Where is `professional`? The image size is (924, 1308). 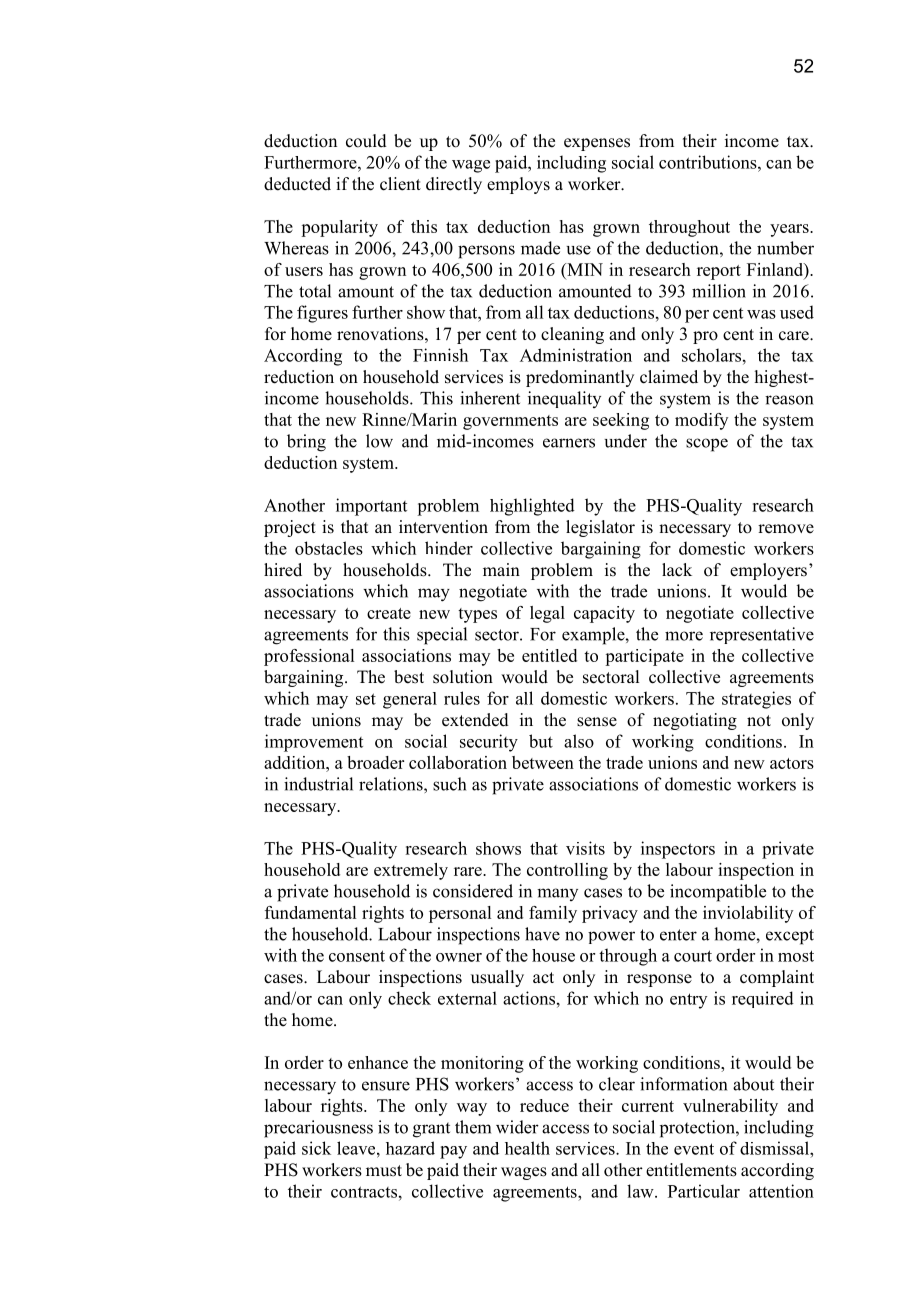
professional is located at coordinates (309, 657).
